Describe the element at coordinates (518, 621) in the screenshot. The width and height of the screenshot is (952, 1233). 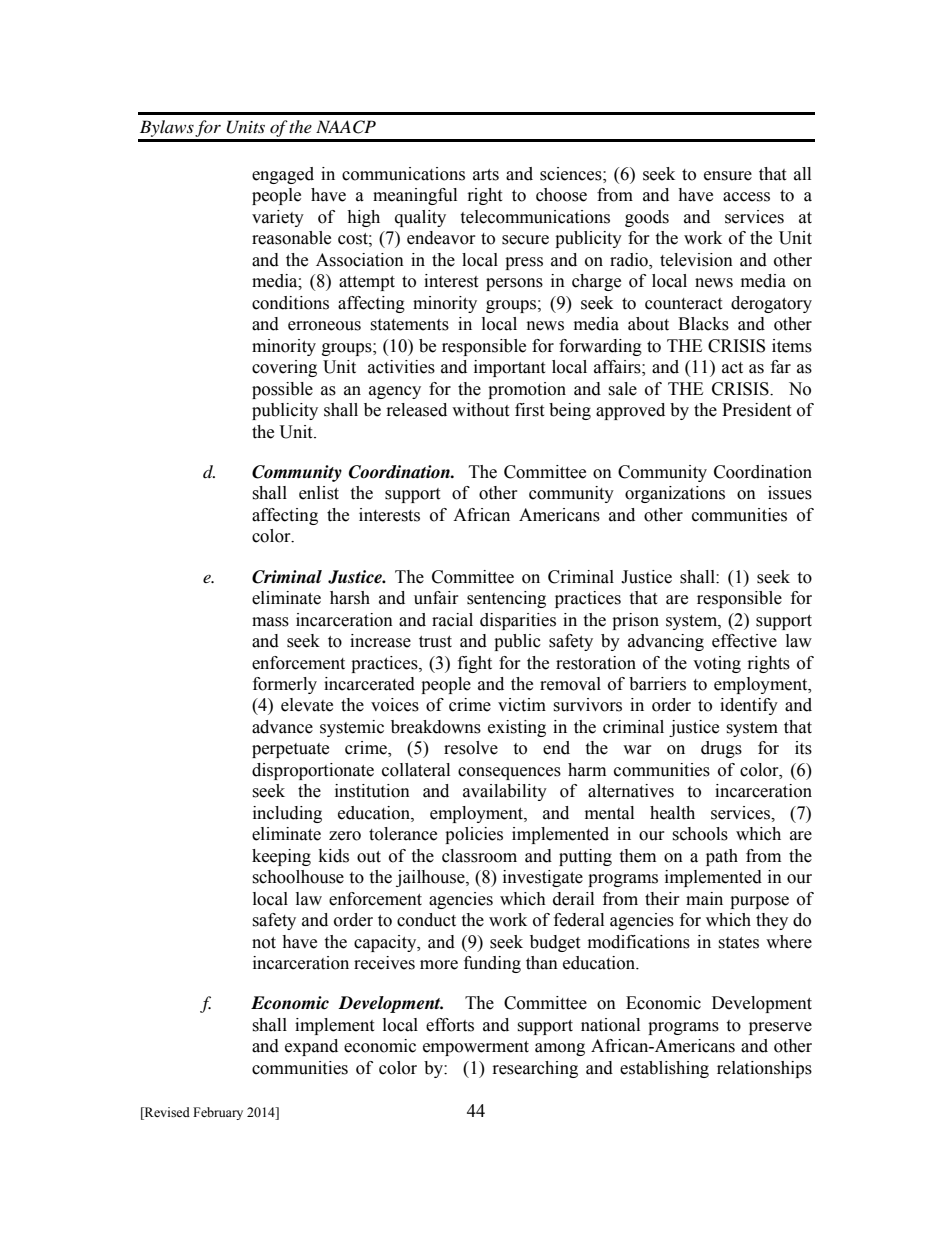
I see `disparities` at that location.
